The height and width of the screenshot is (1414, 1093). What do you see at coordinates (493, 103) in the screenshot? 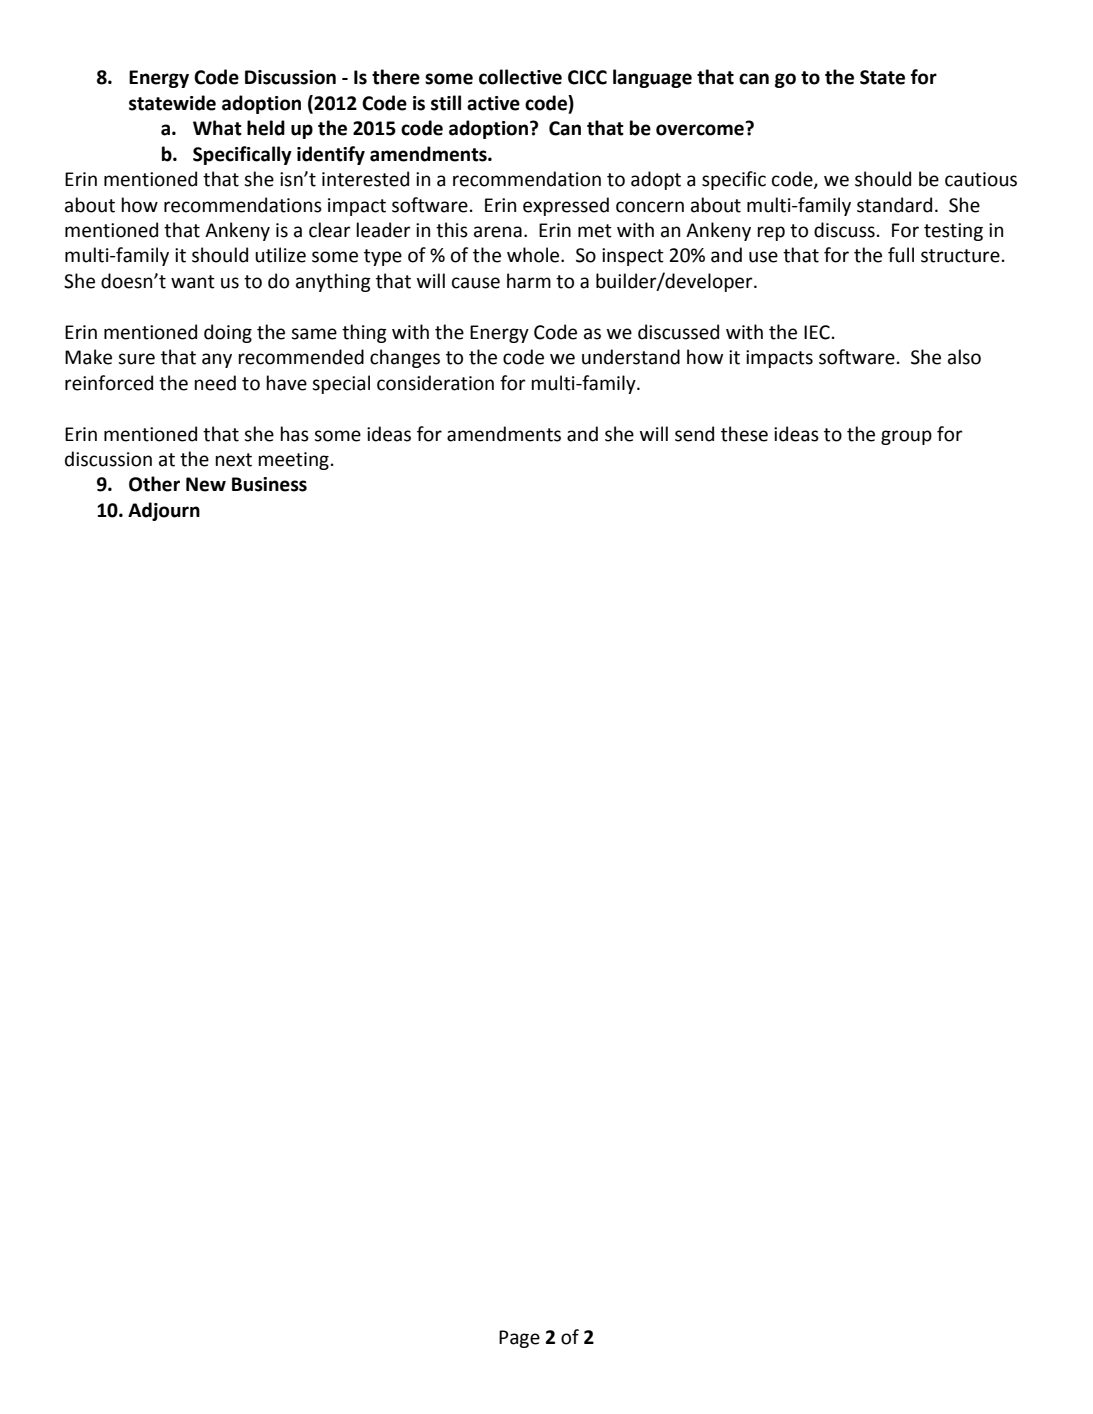
I see `active` at bounding box center [493, 103].
